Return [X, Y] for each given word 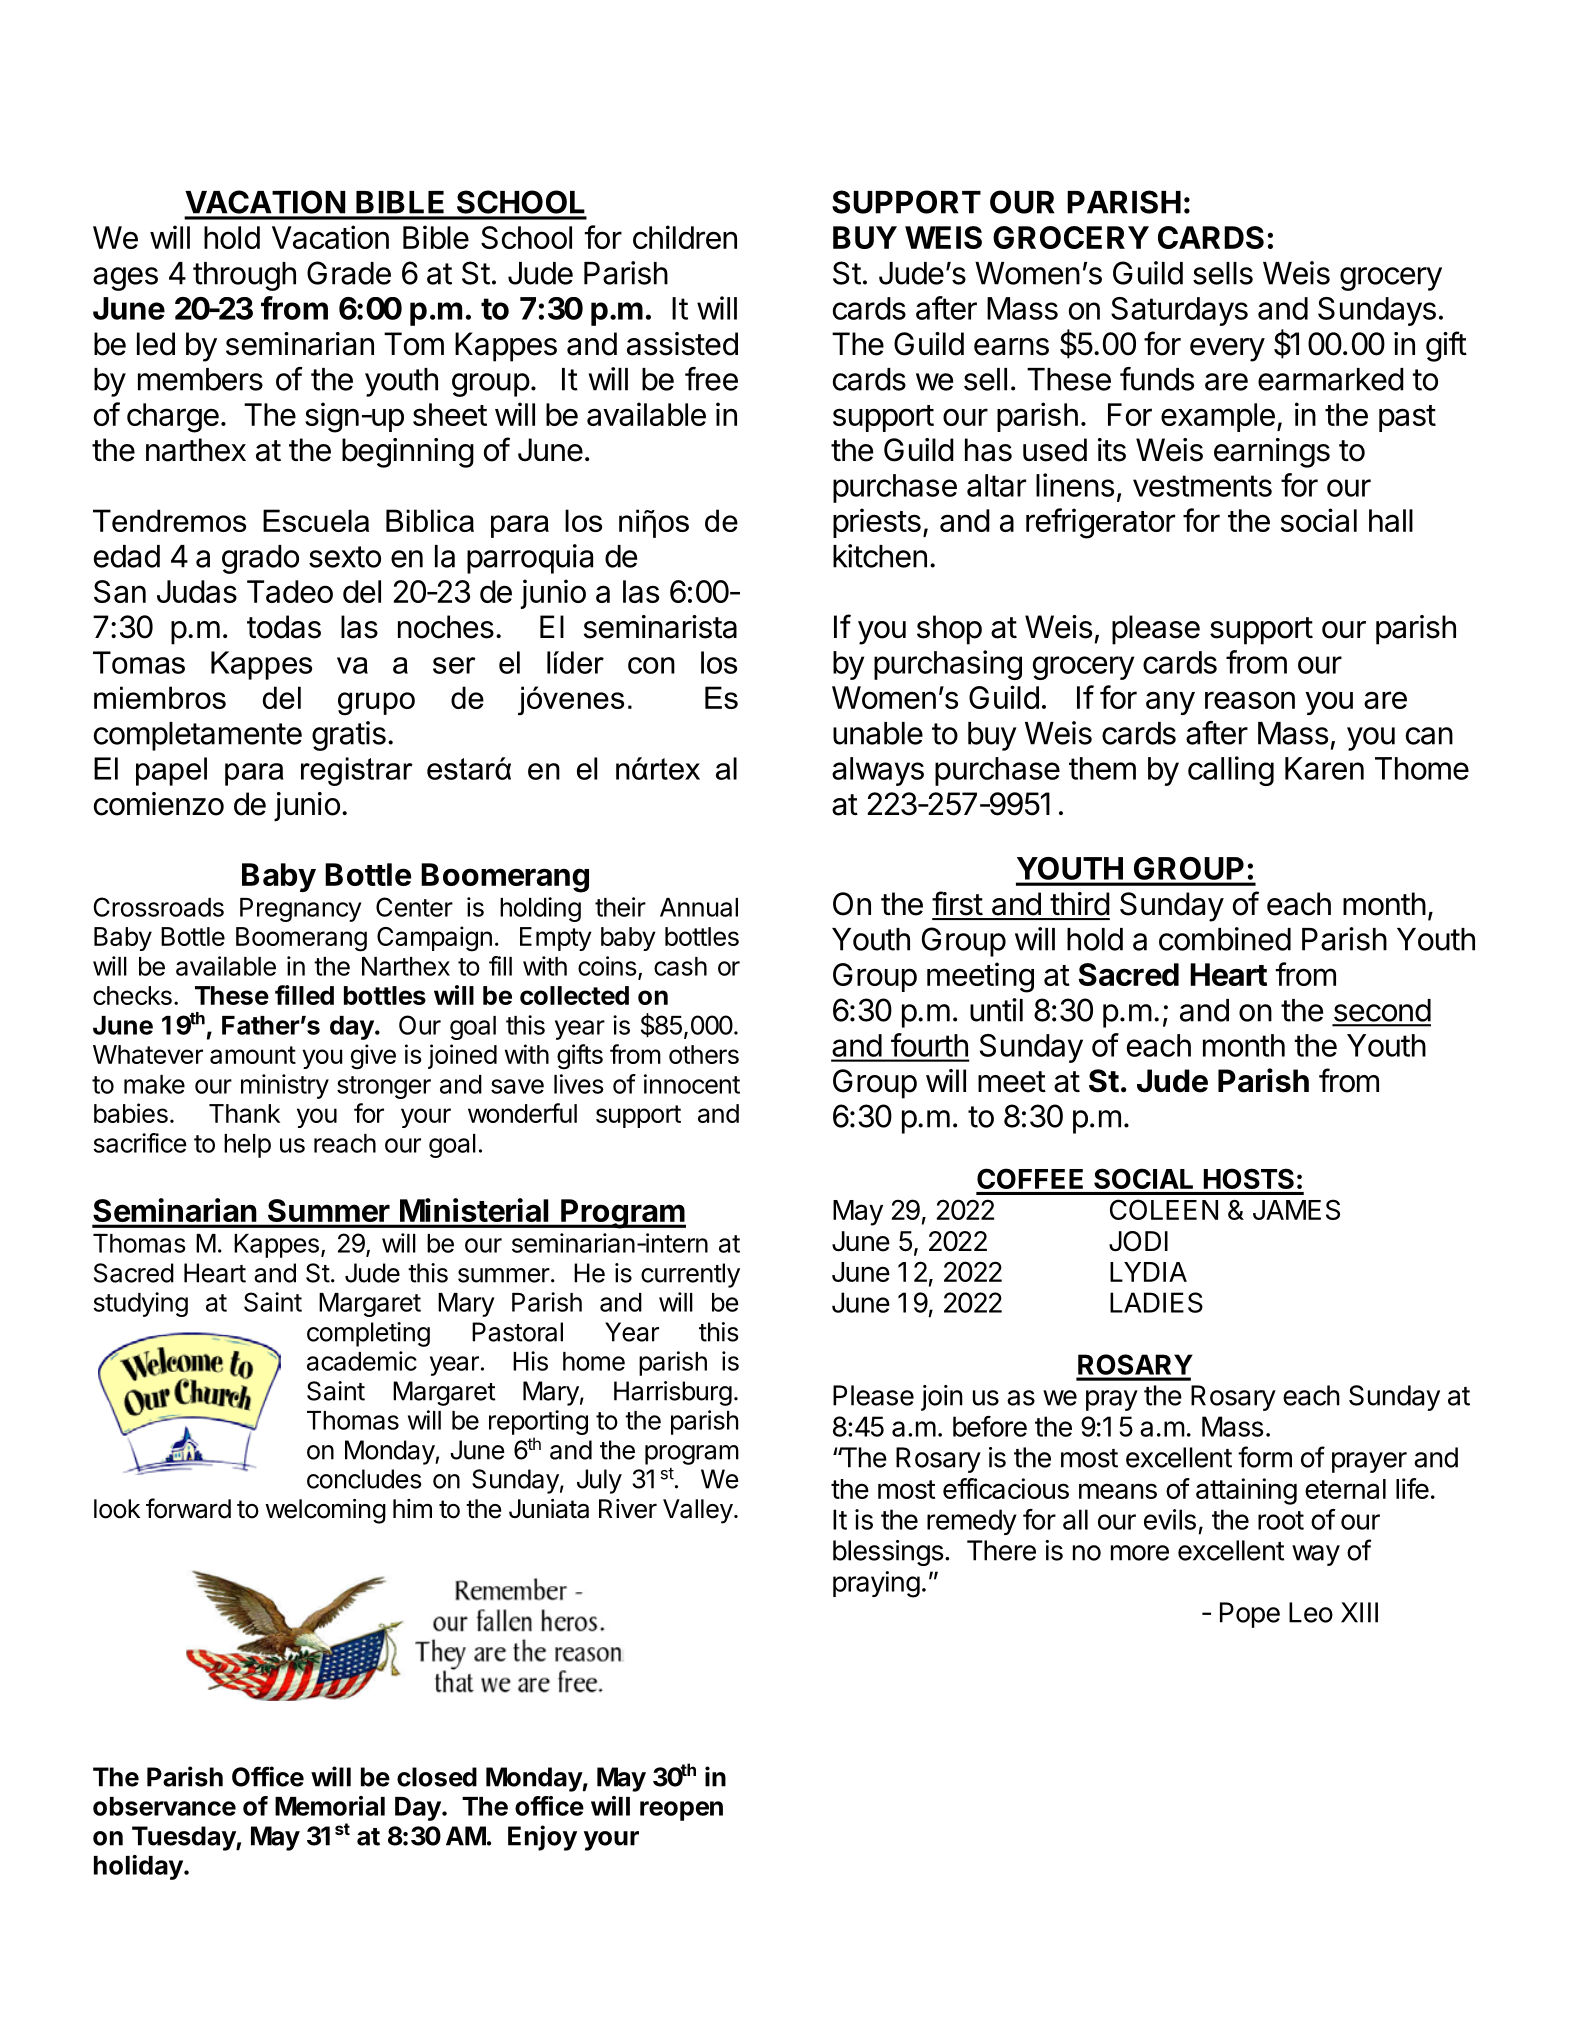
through [244, 276]
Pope [1250, 1615]
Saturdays [1179, 311]
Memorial [330, 1806]
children [685, 237]
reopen [681, 1811]
